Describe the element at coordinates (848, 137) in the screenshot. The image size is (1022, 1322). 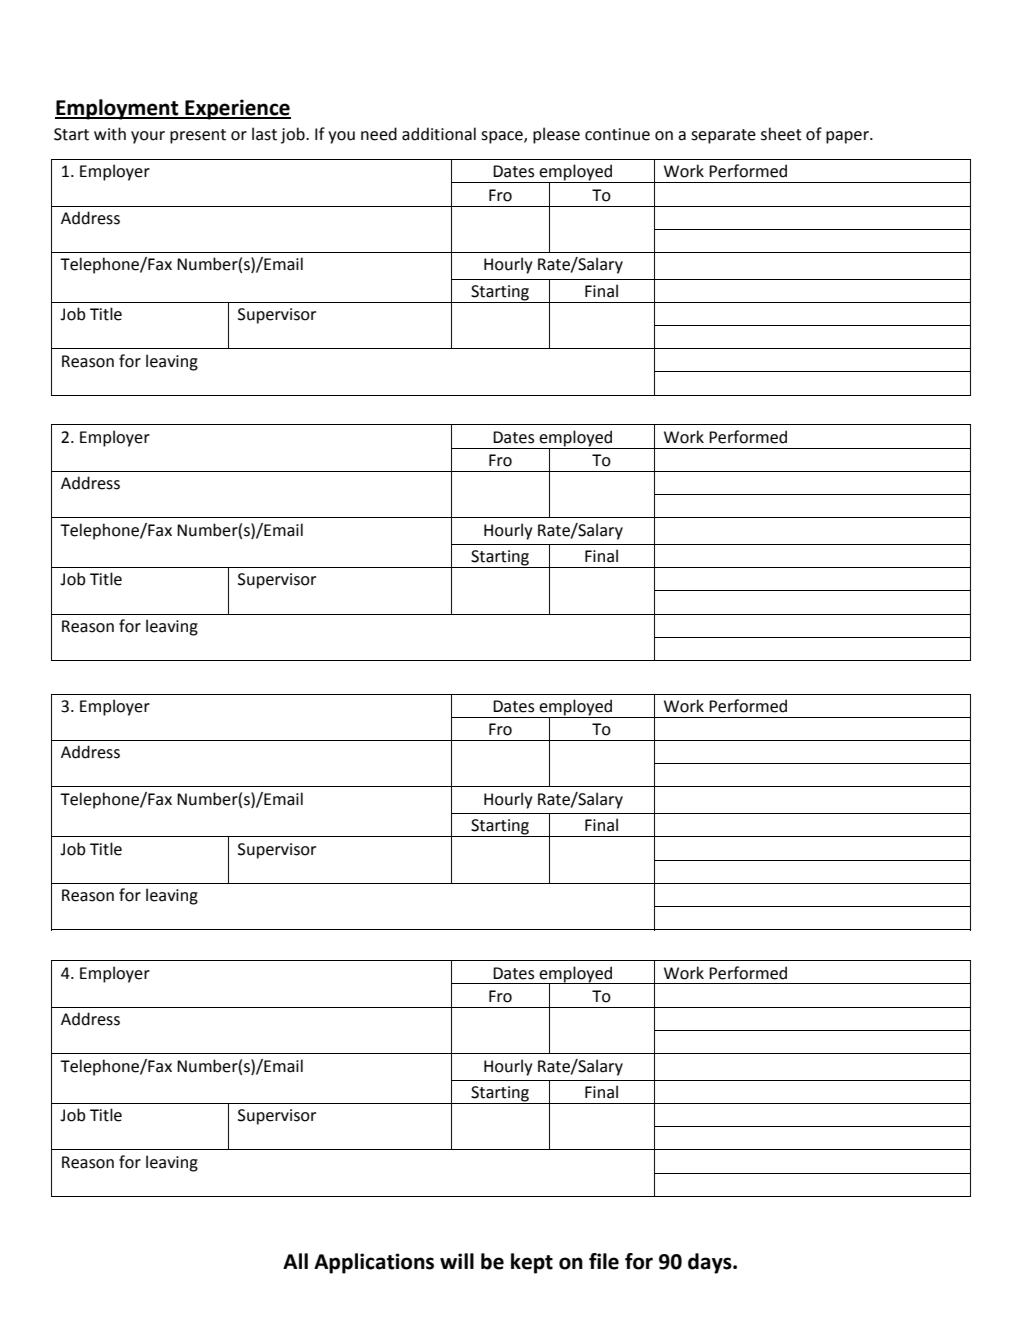
I see `paper` at that location.
